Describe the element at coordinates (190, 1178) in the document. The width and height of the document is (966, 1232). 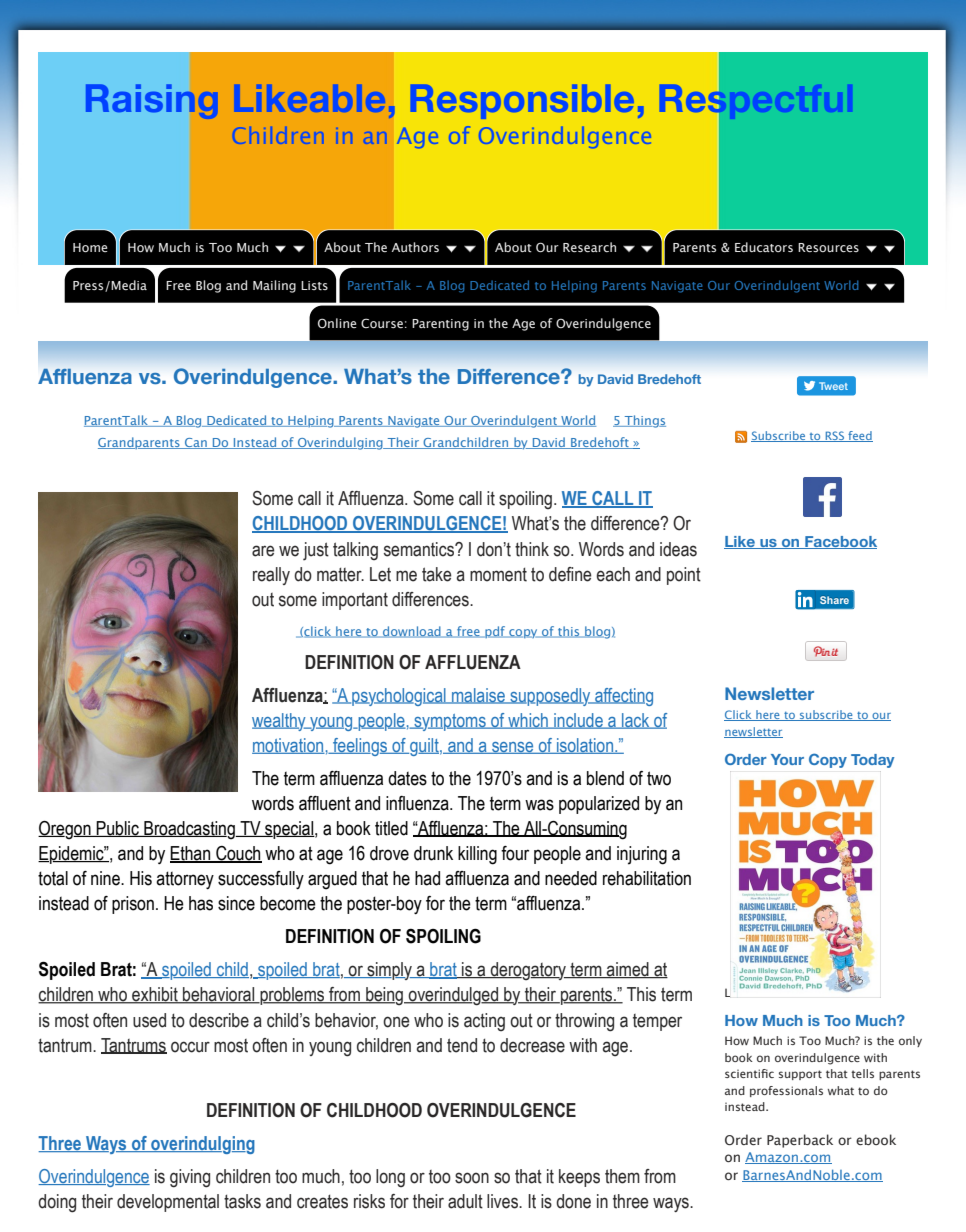
I see `giving` at that location.
